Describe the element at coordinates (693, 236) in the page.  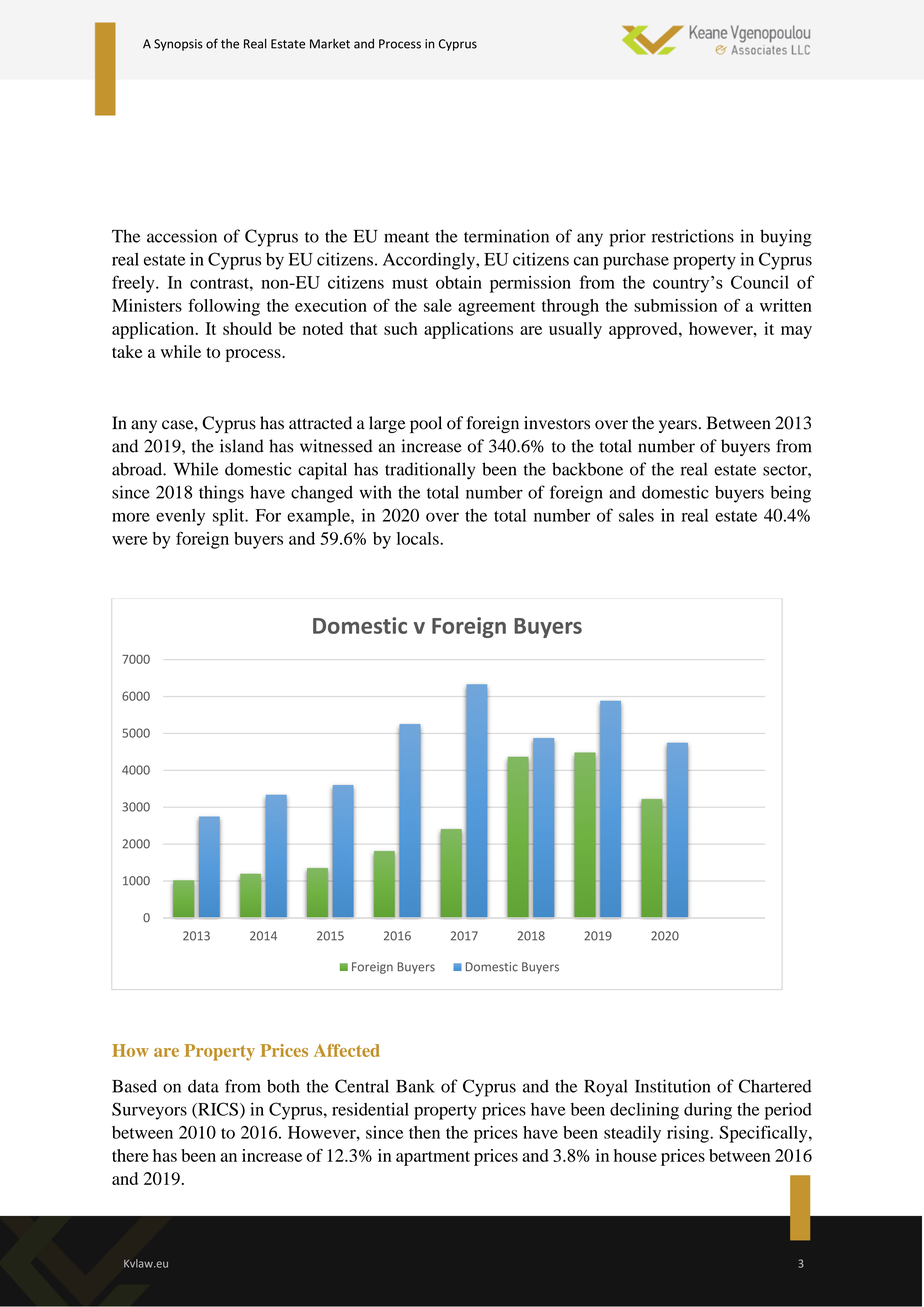
I see `restrictions` at that location.
